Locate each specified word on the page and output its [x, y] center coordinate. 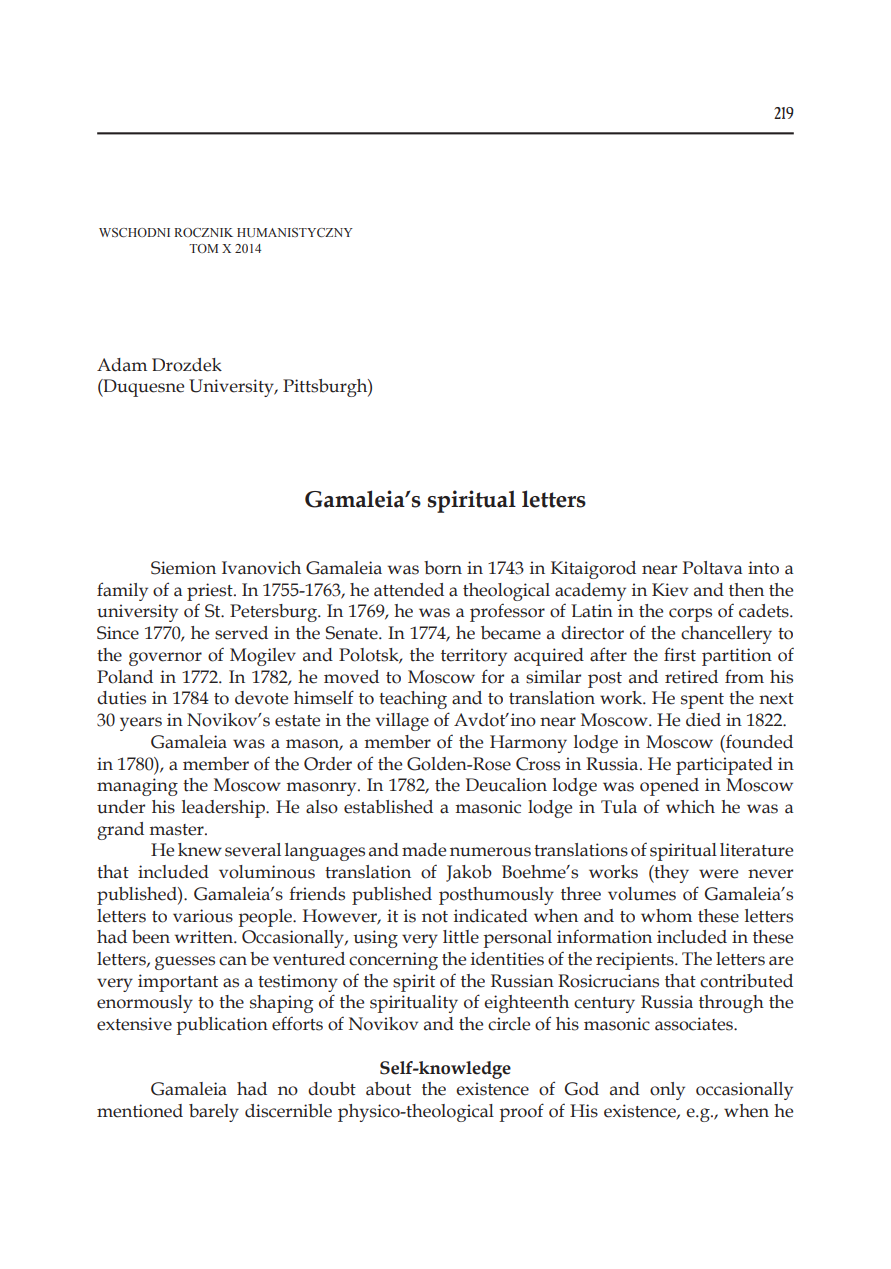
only [667, 1091]
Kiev [670, 590]
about [388, 1089]
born [443, 568]
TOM [203, 248]
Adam [122, 365]
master [178, 830]
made [424, 850]
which [690, 807]
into [763, 568]
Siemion [183, 568]
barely [214, 1113]
